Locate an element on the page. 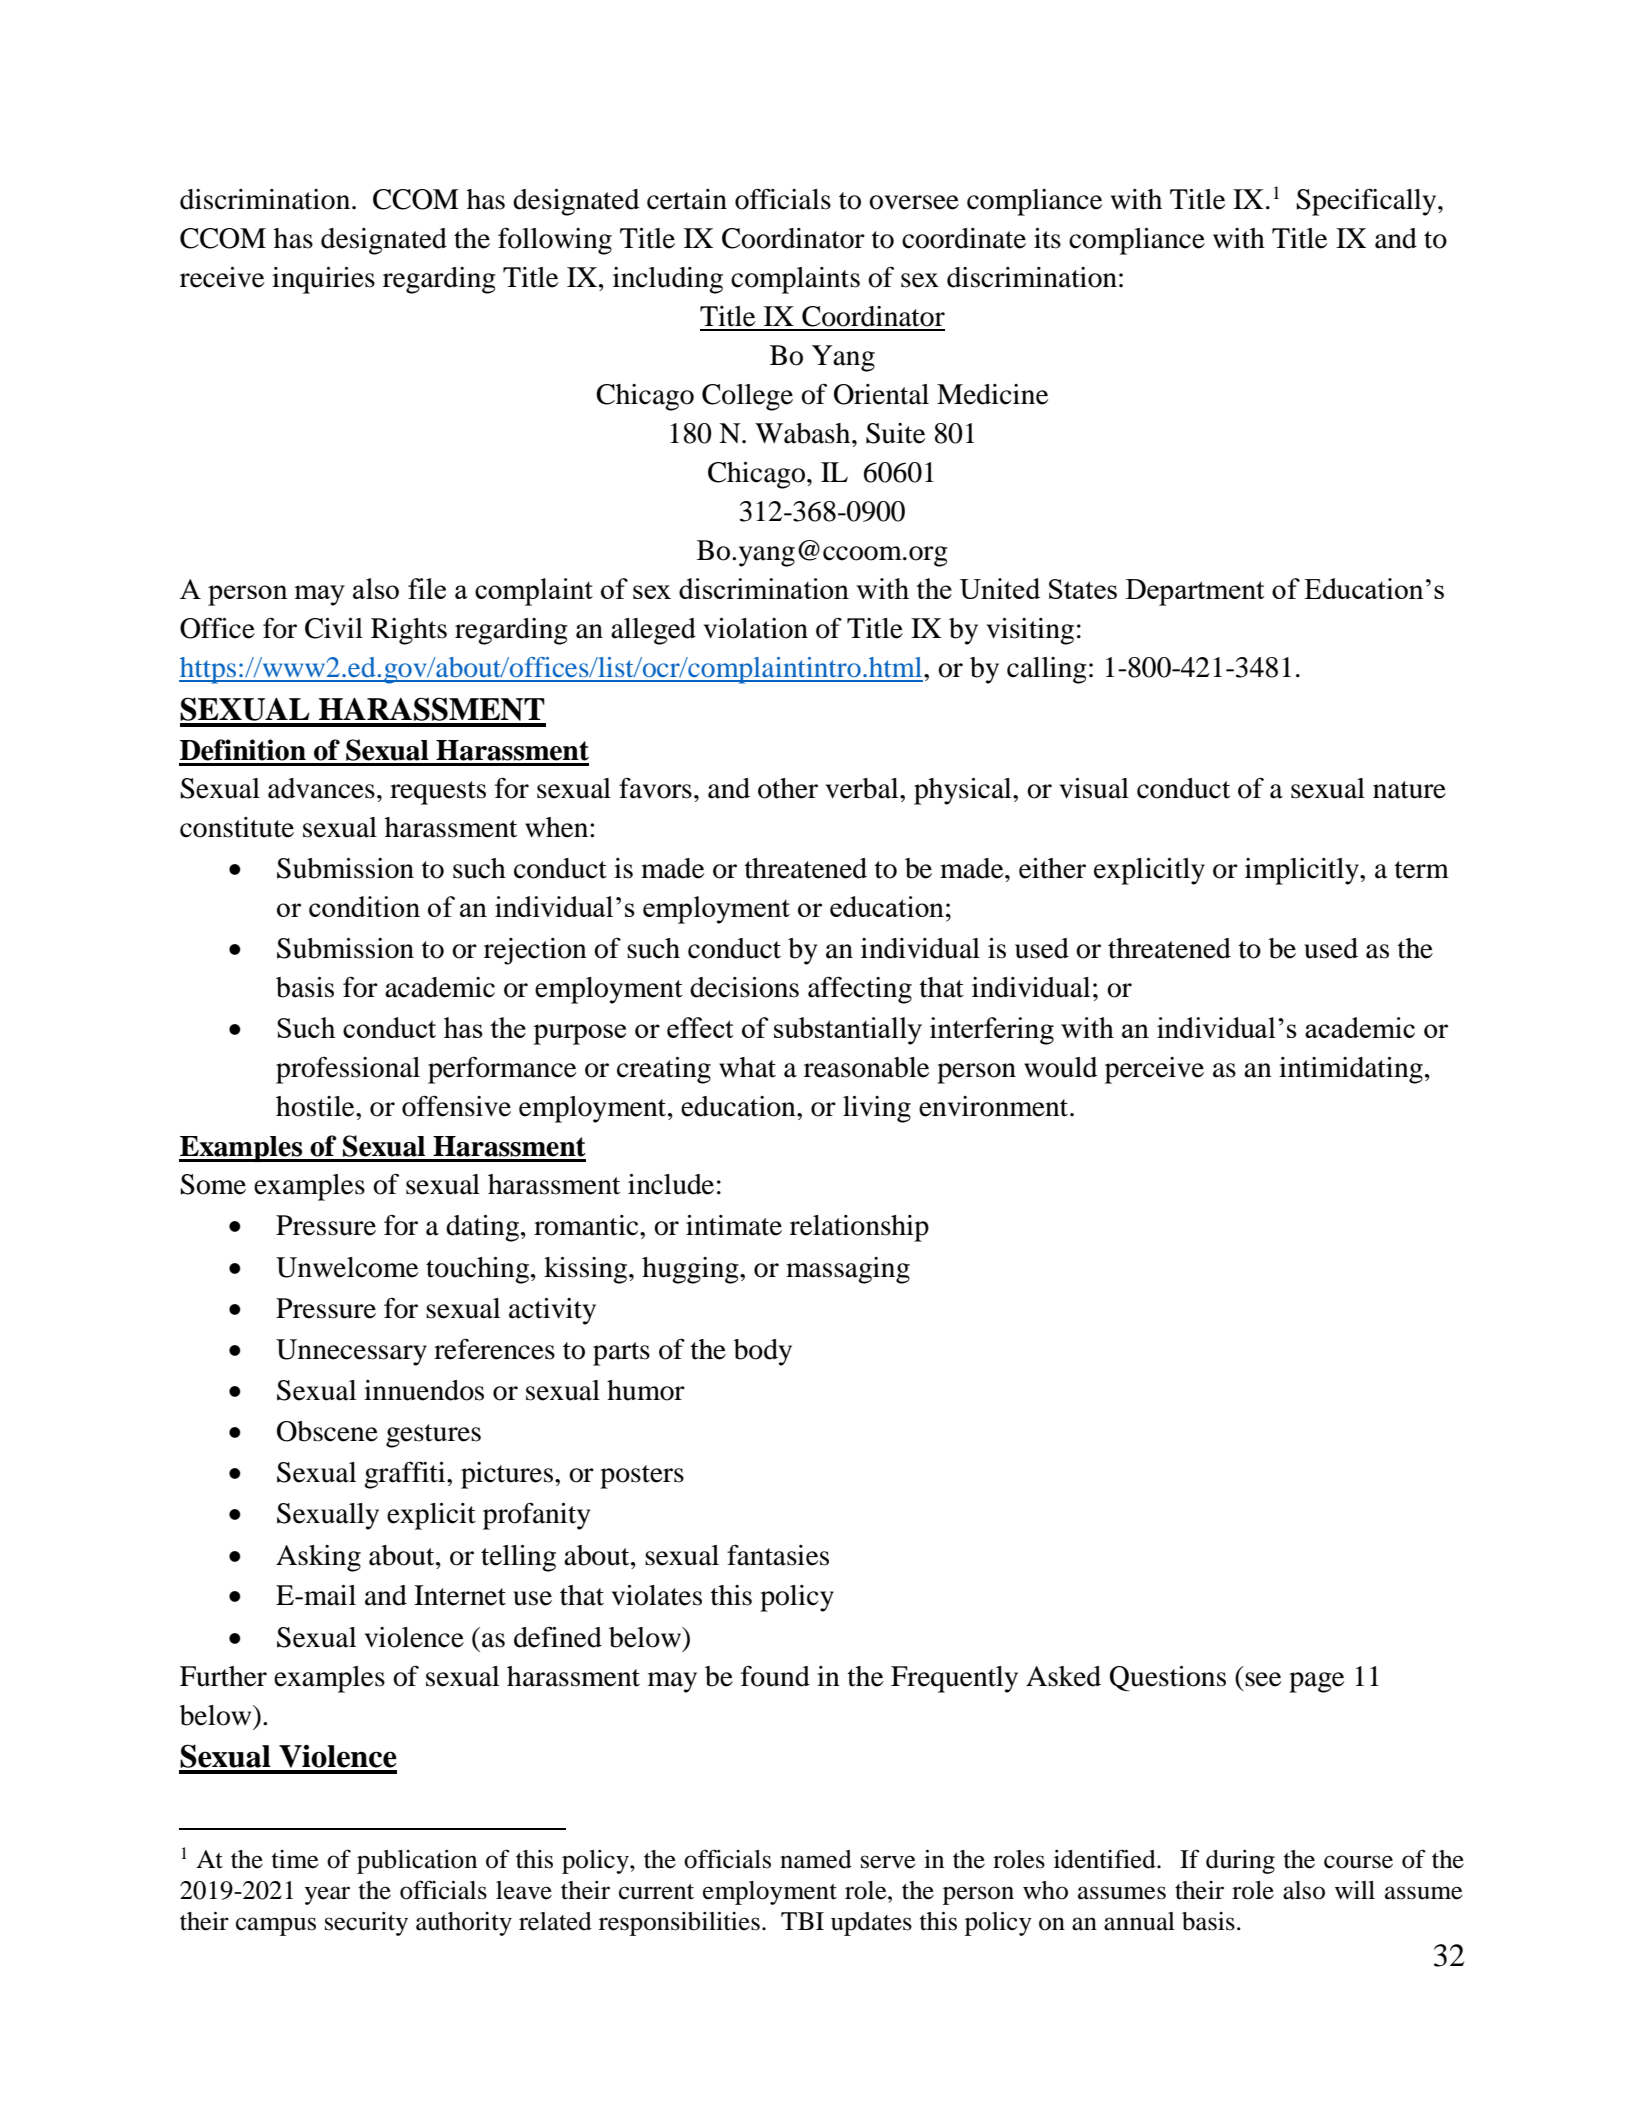  oversee is located at coordinates (914, 202).
